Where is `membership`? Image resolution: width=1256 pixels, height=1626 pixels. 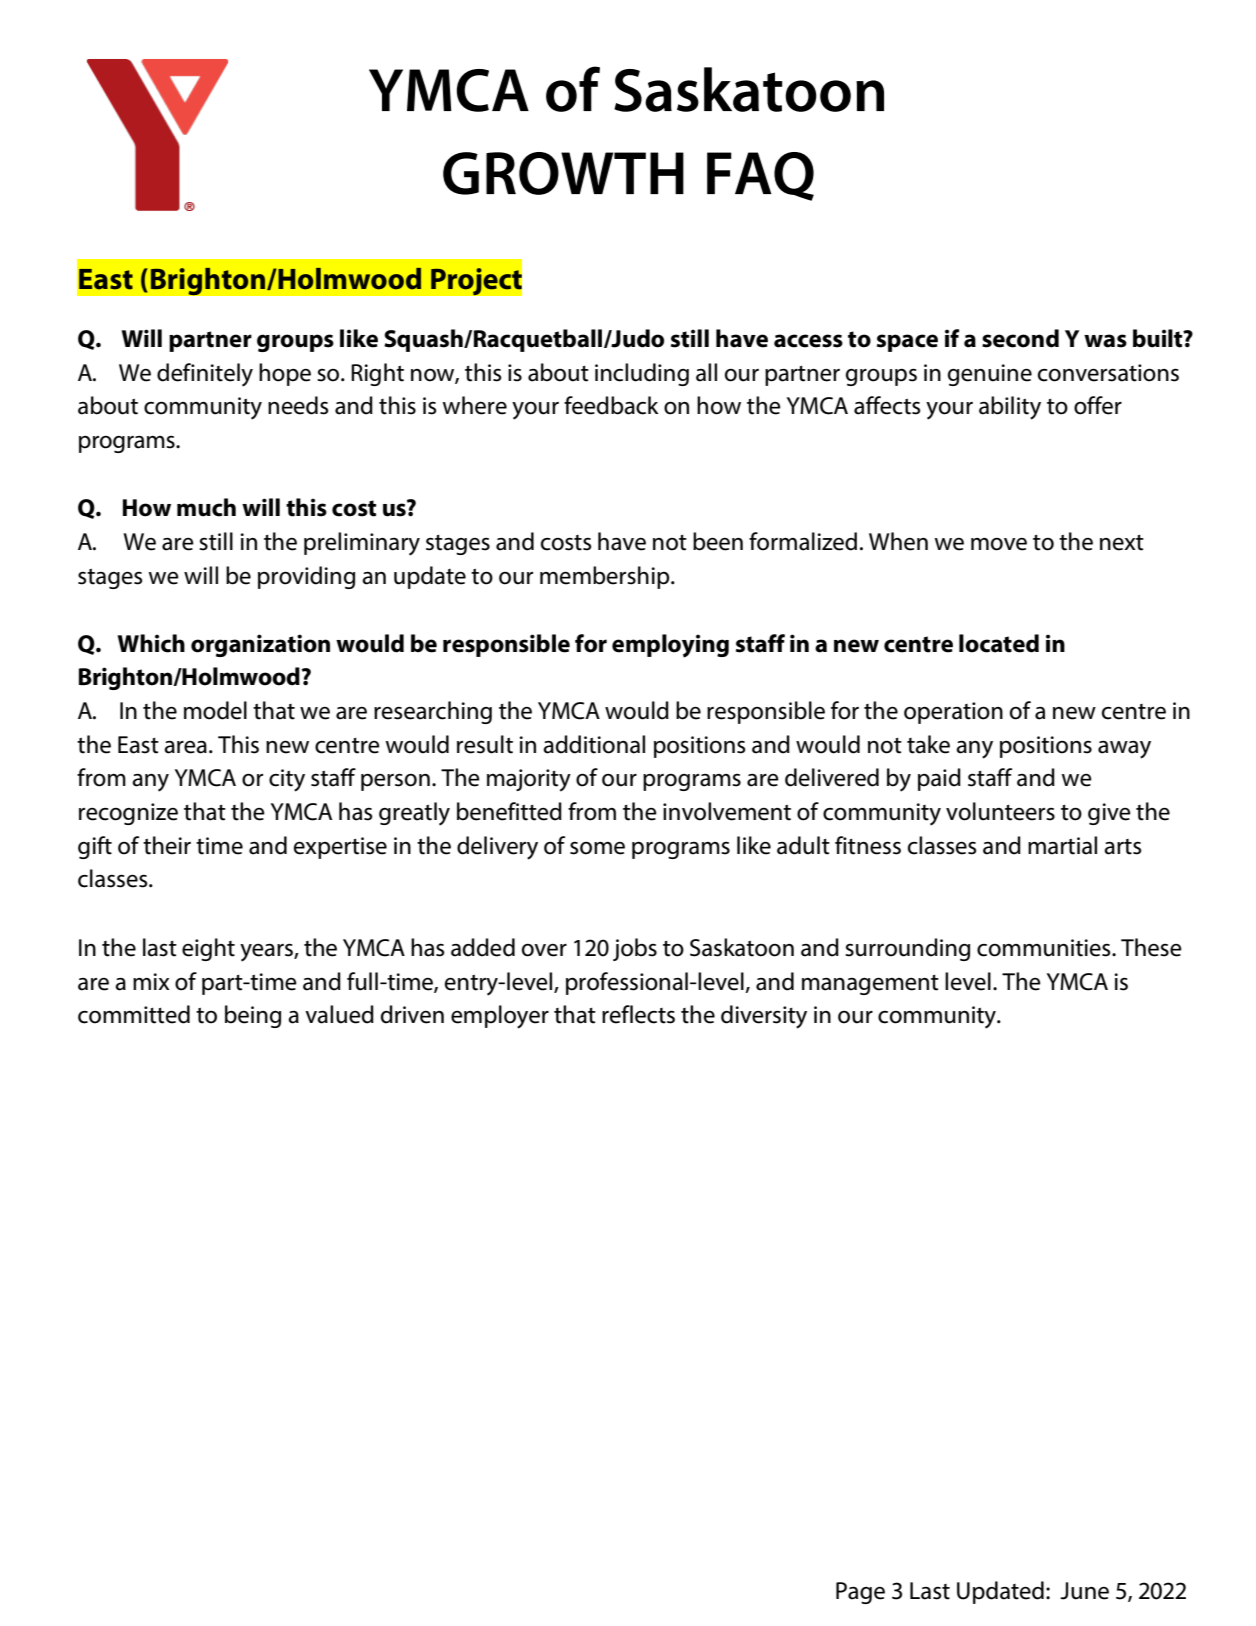
membership is located at coordinates (606, 577).
